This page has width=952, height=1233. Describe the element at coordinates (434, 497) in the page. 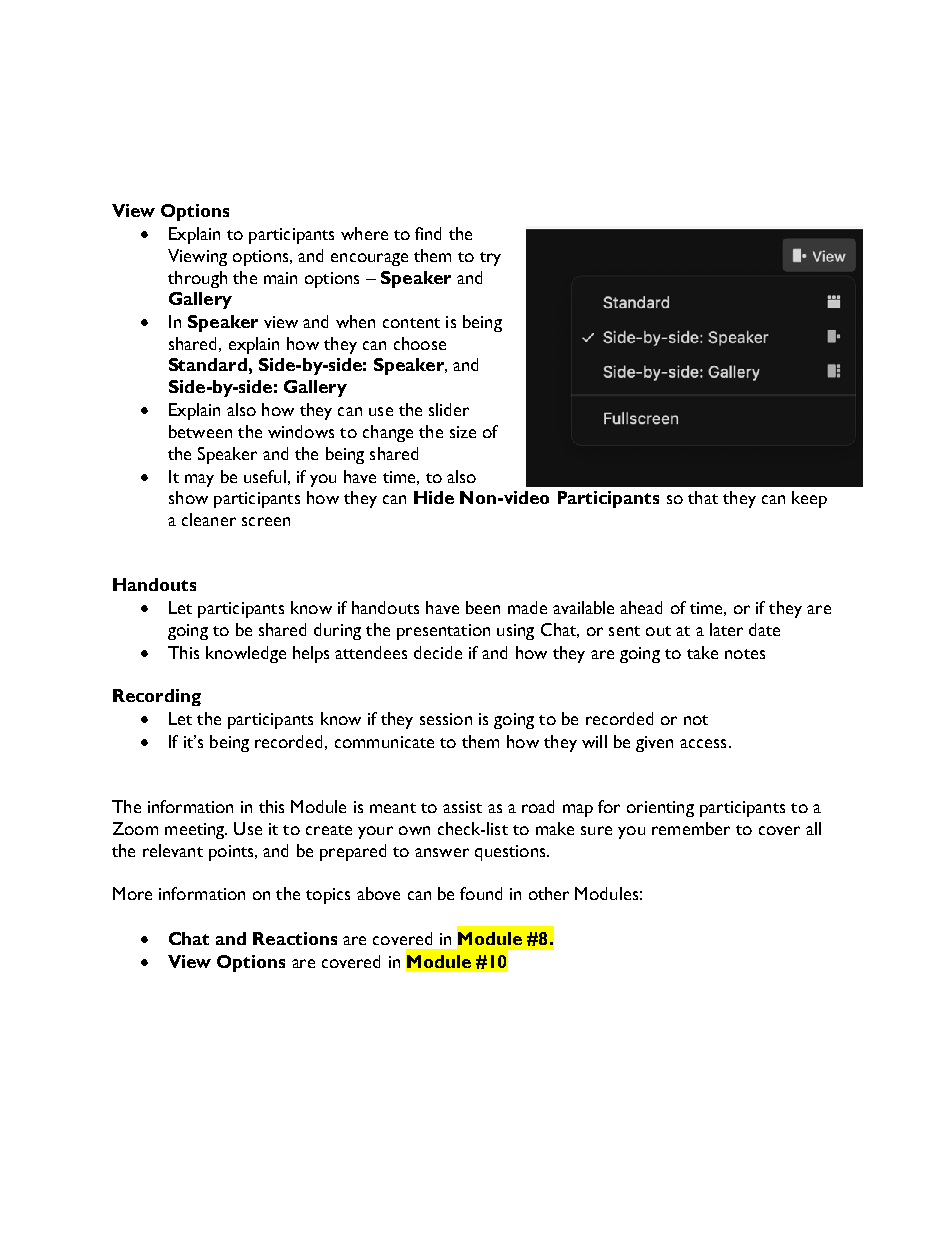

I see `Hide` at that location.
